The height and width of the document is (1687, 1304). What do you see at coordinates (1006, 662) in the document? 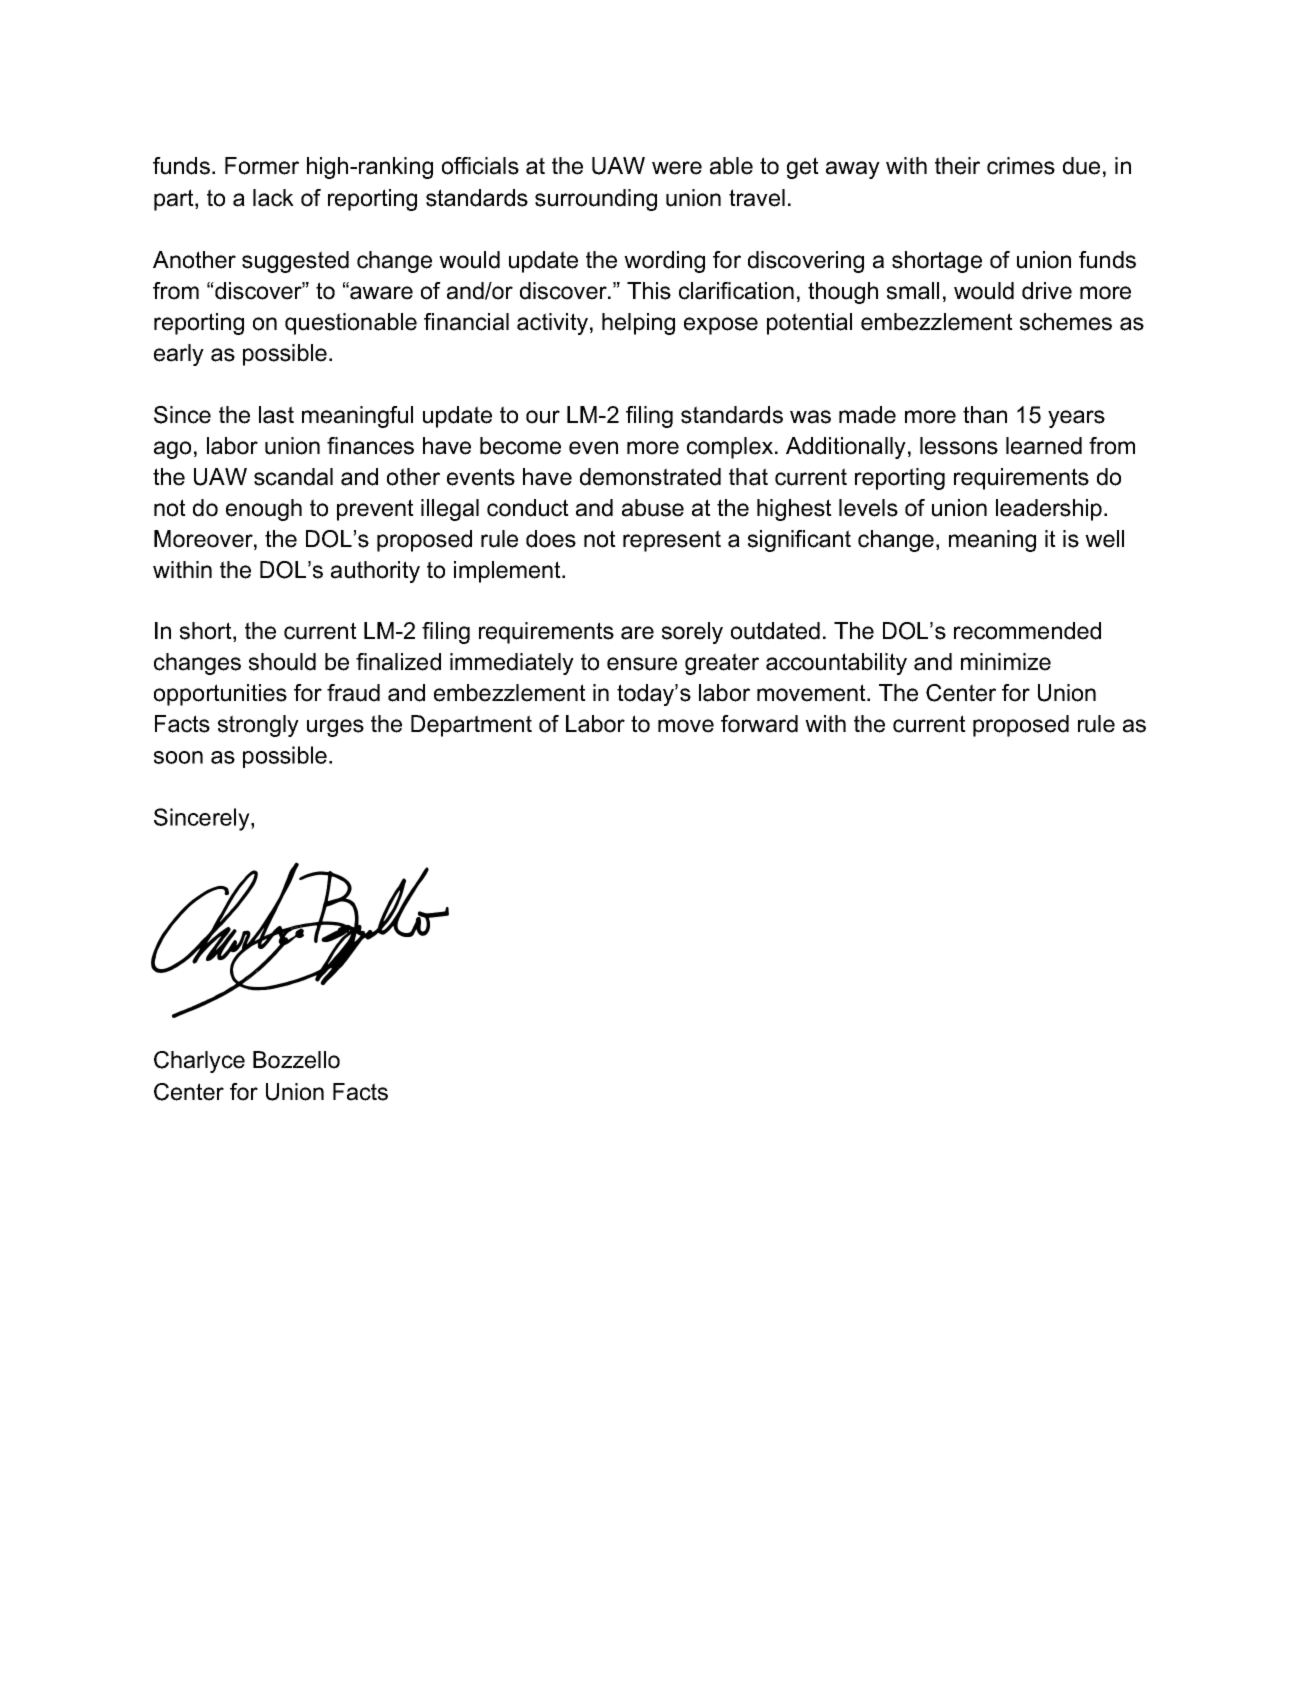
I see `minimize` at bounding box center [1006, 662].
